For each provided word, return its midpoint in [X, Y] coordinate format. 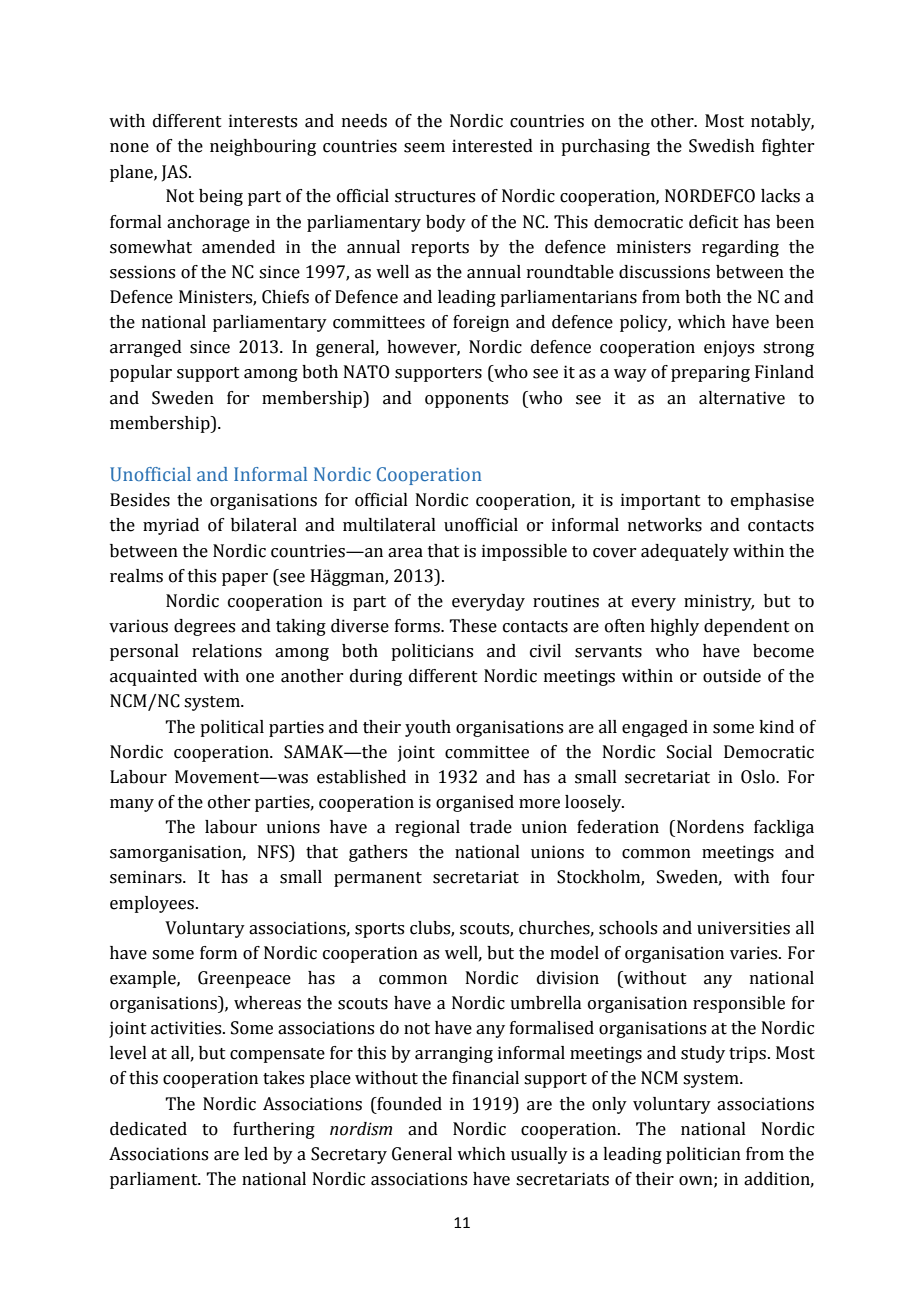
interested [492, 146]
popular [141, 373]
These [473, 626]
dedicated [148, 1129]
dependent [747, 627]
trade [491, 827]
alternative [742, 398]
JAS [176, 173]
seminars [147, 877]
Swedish [722, 146]
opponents [466, 400]
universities [743, 928]
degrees [204, 627]
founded [408, 1104]
